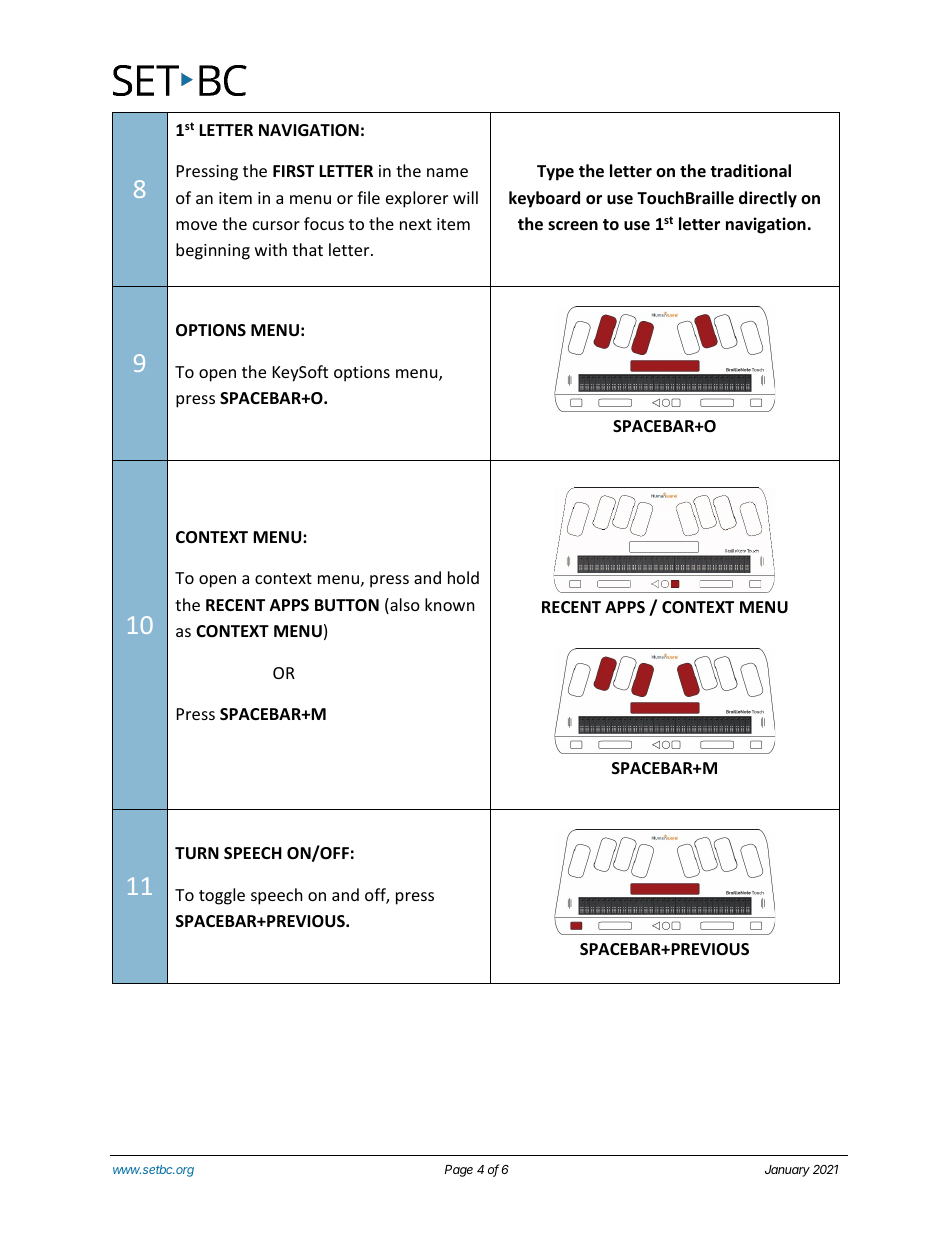 The width and height of the document is (952, 1233). Describe the element at coordinates (450, 604) in the document. I see `known` at that location.
